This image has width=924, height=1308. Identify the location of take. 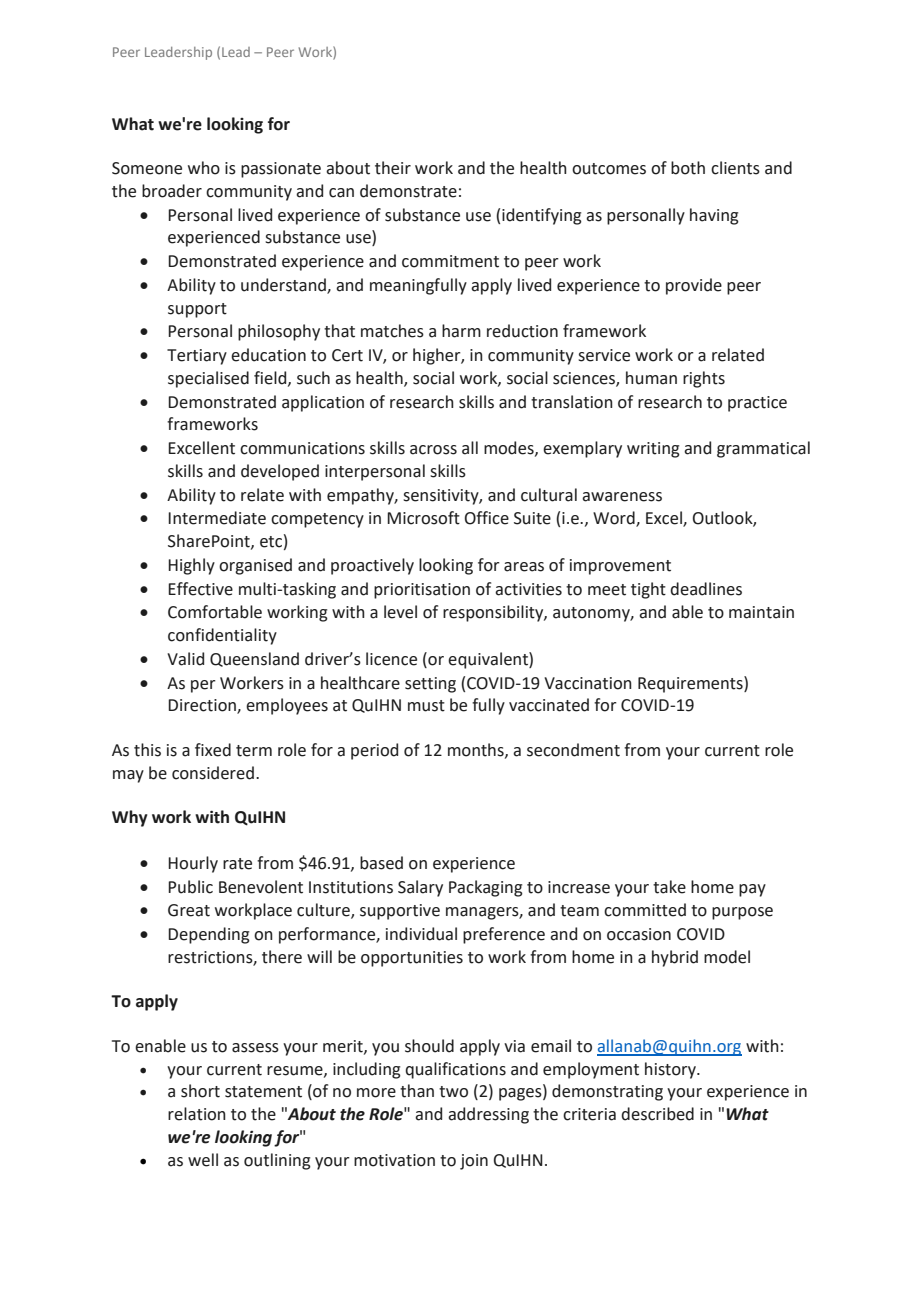
(669, 887).
